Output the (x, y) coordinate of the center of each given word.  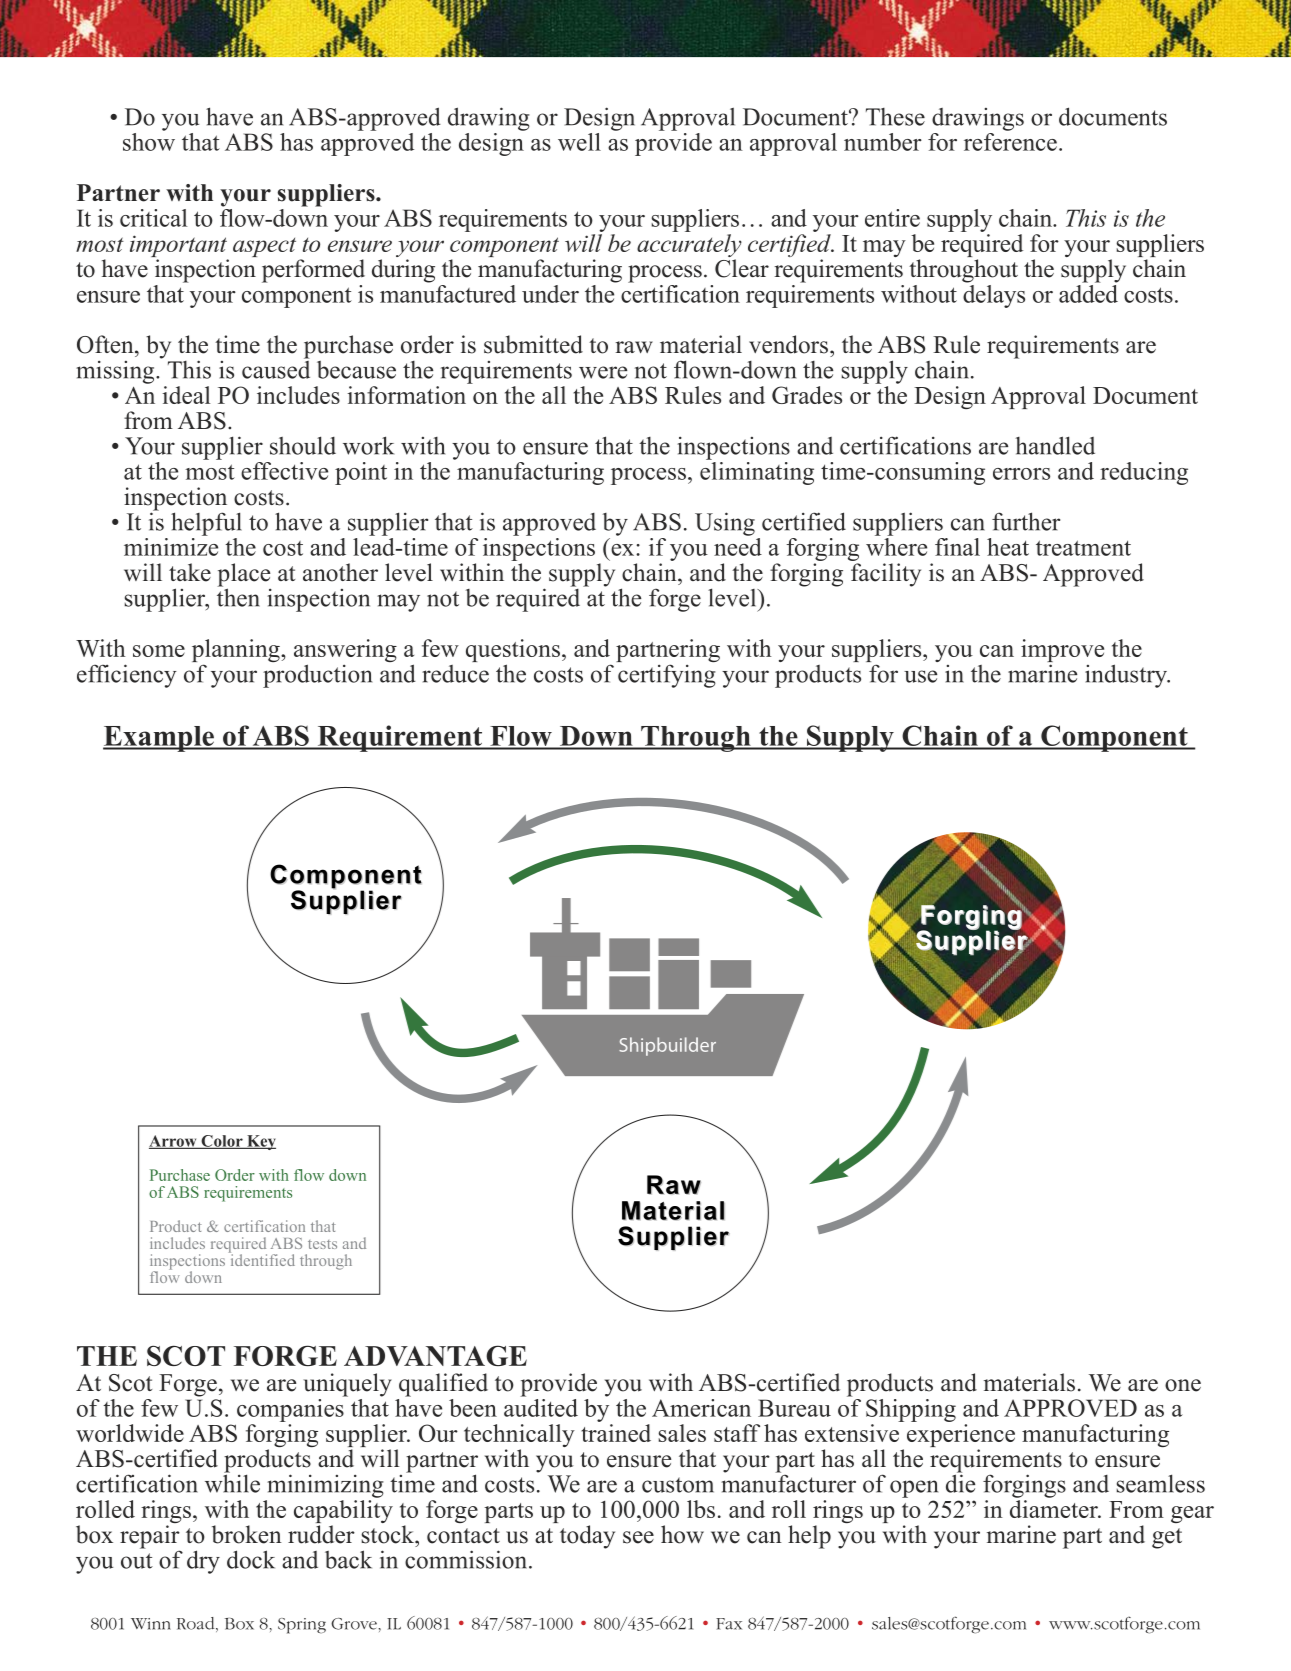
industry (1127, 676)
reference (1010, 140)
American (701, 1408)
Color (222, 1142)
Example (159, 739)
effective (284, 471)
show (149, 140)
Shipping (911, 1410)
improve (1062, 652)
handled (1055, 445)
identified (262, 1259)
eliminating (757, 473)
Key (260, 1142)
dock (251, 1559)
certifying (667, 676)
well (579, 142)
